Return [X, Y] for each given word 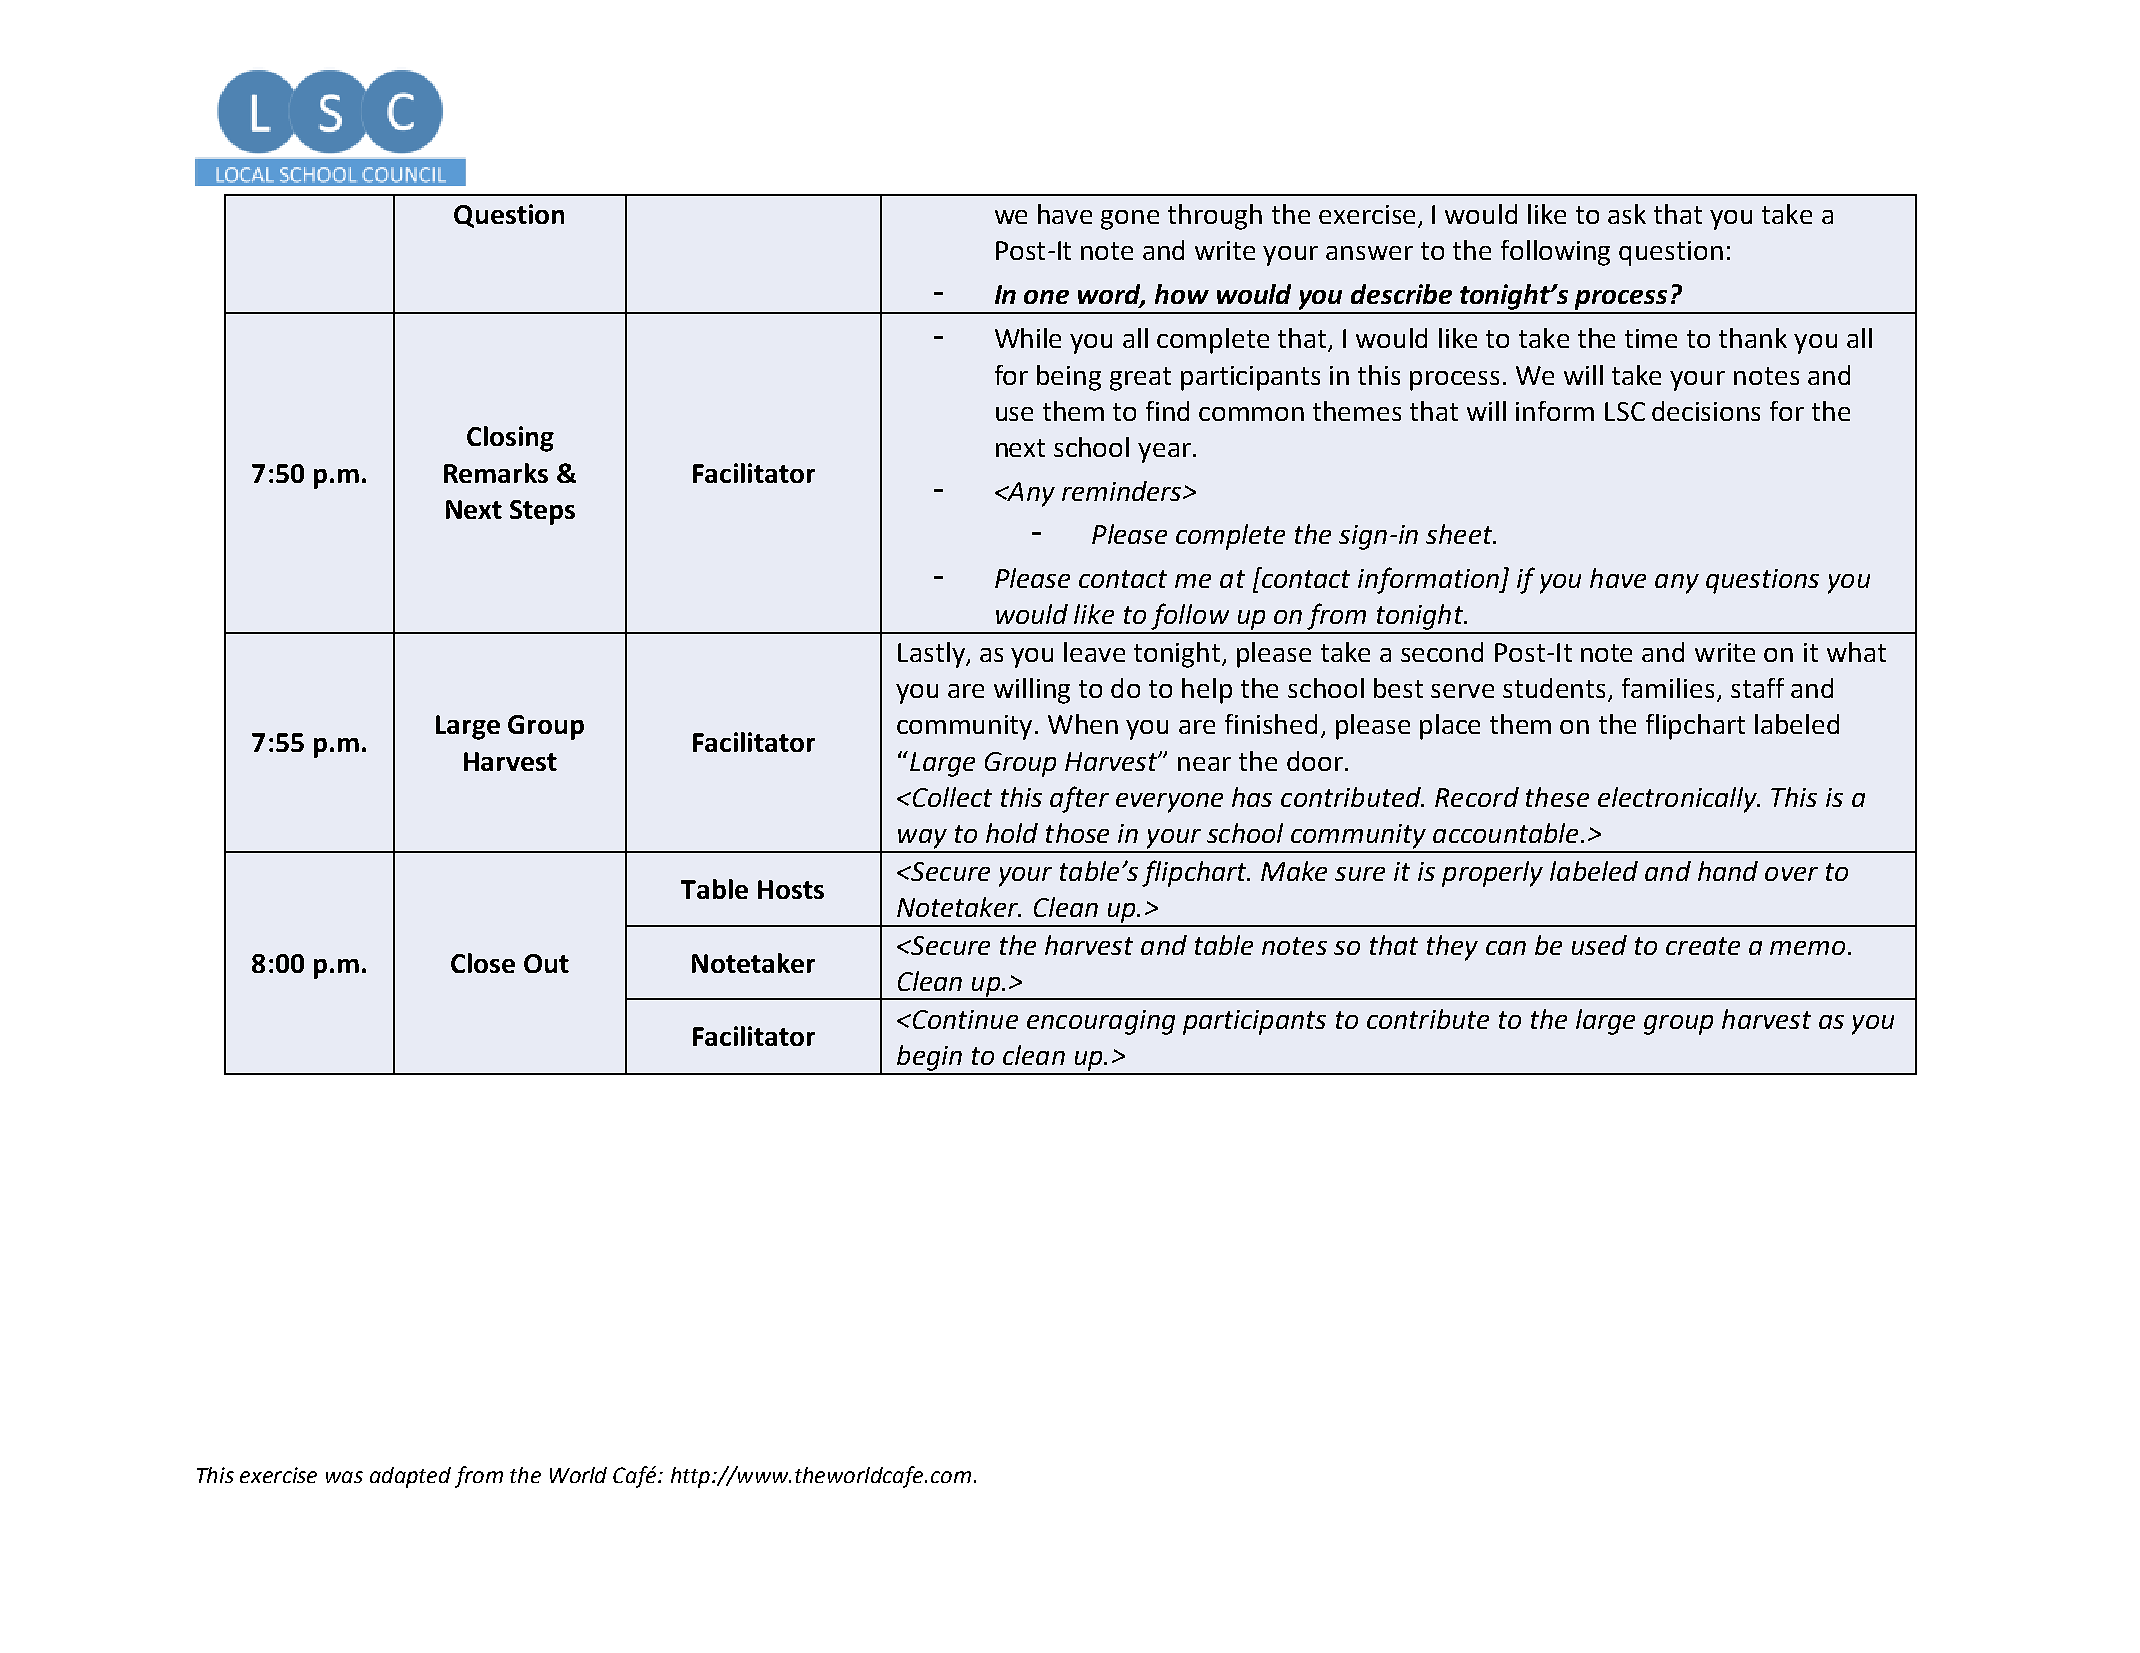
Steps [542, 512]
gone [1130, 220]
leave [1094, 652]
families [1668, 688]
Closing [510, 439]
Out [546, 963]
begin [929, 1058]
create [1703, 946]
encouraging [1101, 1022]
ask [1627, 214]
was [344, 1477]
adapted [410, 1477]
